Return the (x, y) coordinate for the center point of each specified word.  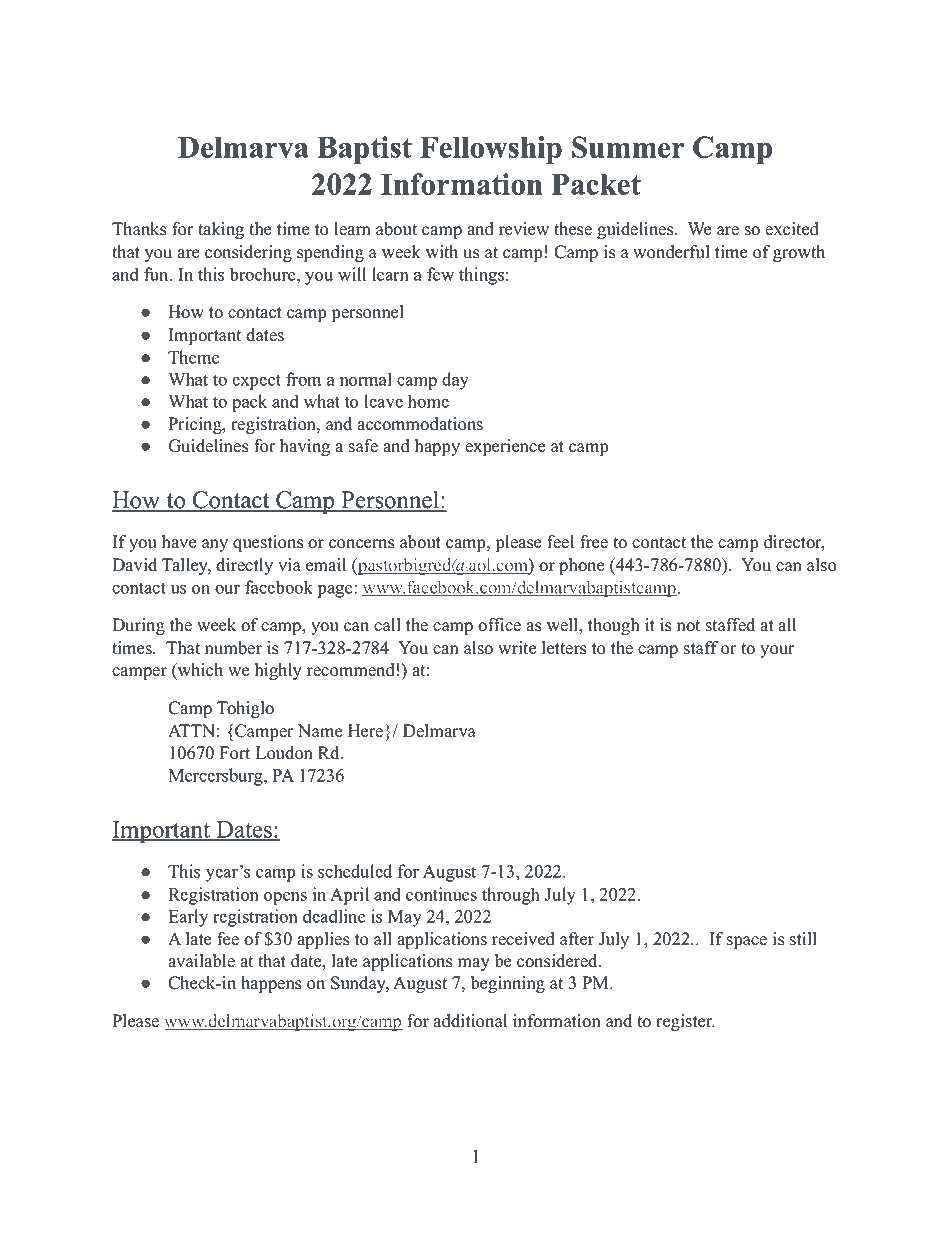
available (201, 961)
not (688, 626)
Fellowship (491, 150)
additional (470, 1021)
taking (221, 230)
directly (244, 566)
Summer (628, 147)
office (499, 625)
